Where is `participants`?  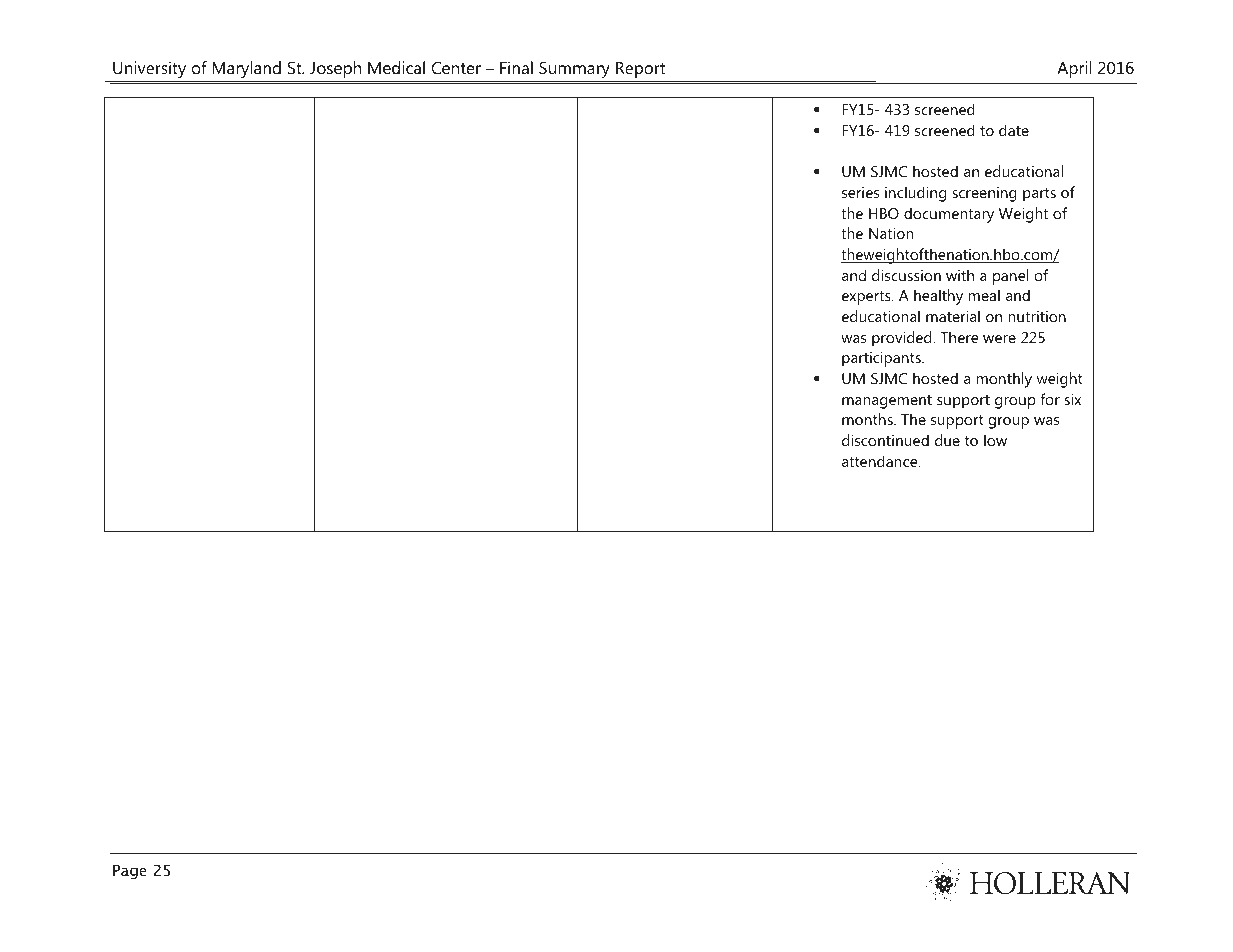
participants is located at coordinates (882, 359).
